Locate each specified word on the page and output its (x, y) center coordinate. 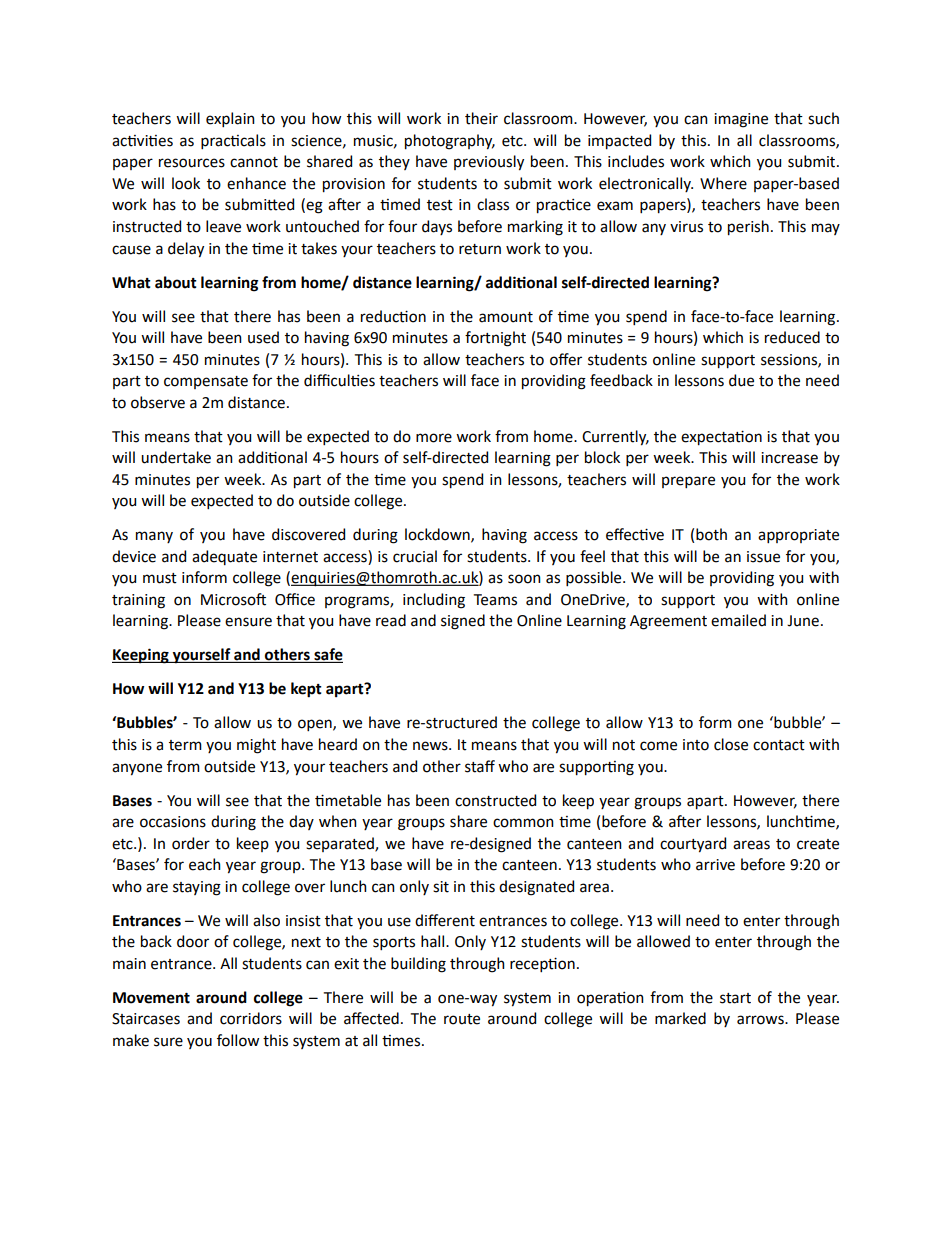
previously (489, 163)
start (735, 998)
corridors (251, 1018)
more (434, 438)
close (731, 744)
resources (192, 163)
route (462, 1019)
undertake (176, 457)
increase (789, 458)
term (185, 745)
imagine (741, 120)
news (431, 746)
